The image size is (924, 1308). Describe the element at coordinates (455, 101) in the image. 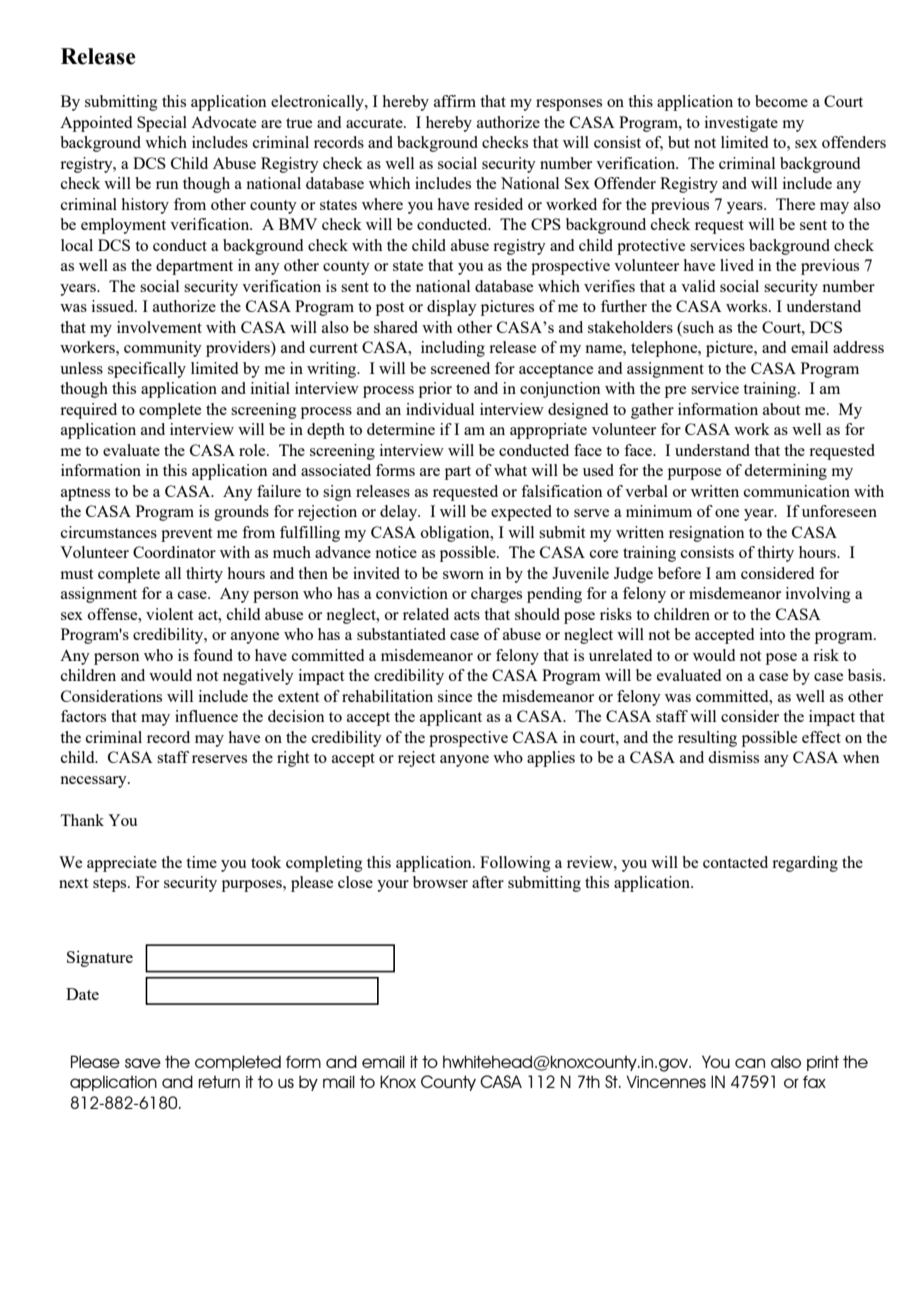

I see `affirm` at that location.
